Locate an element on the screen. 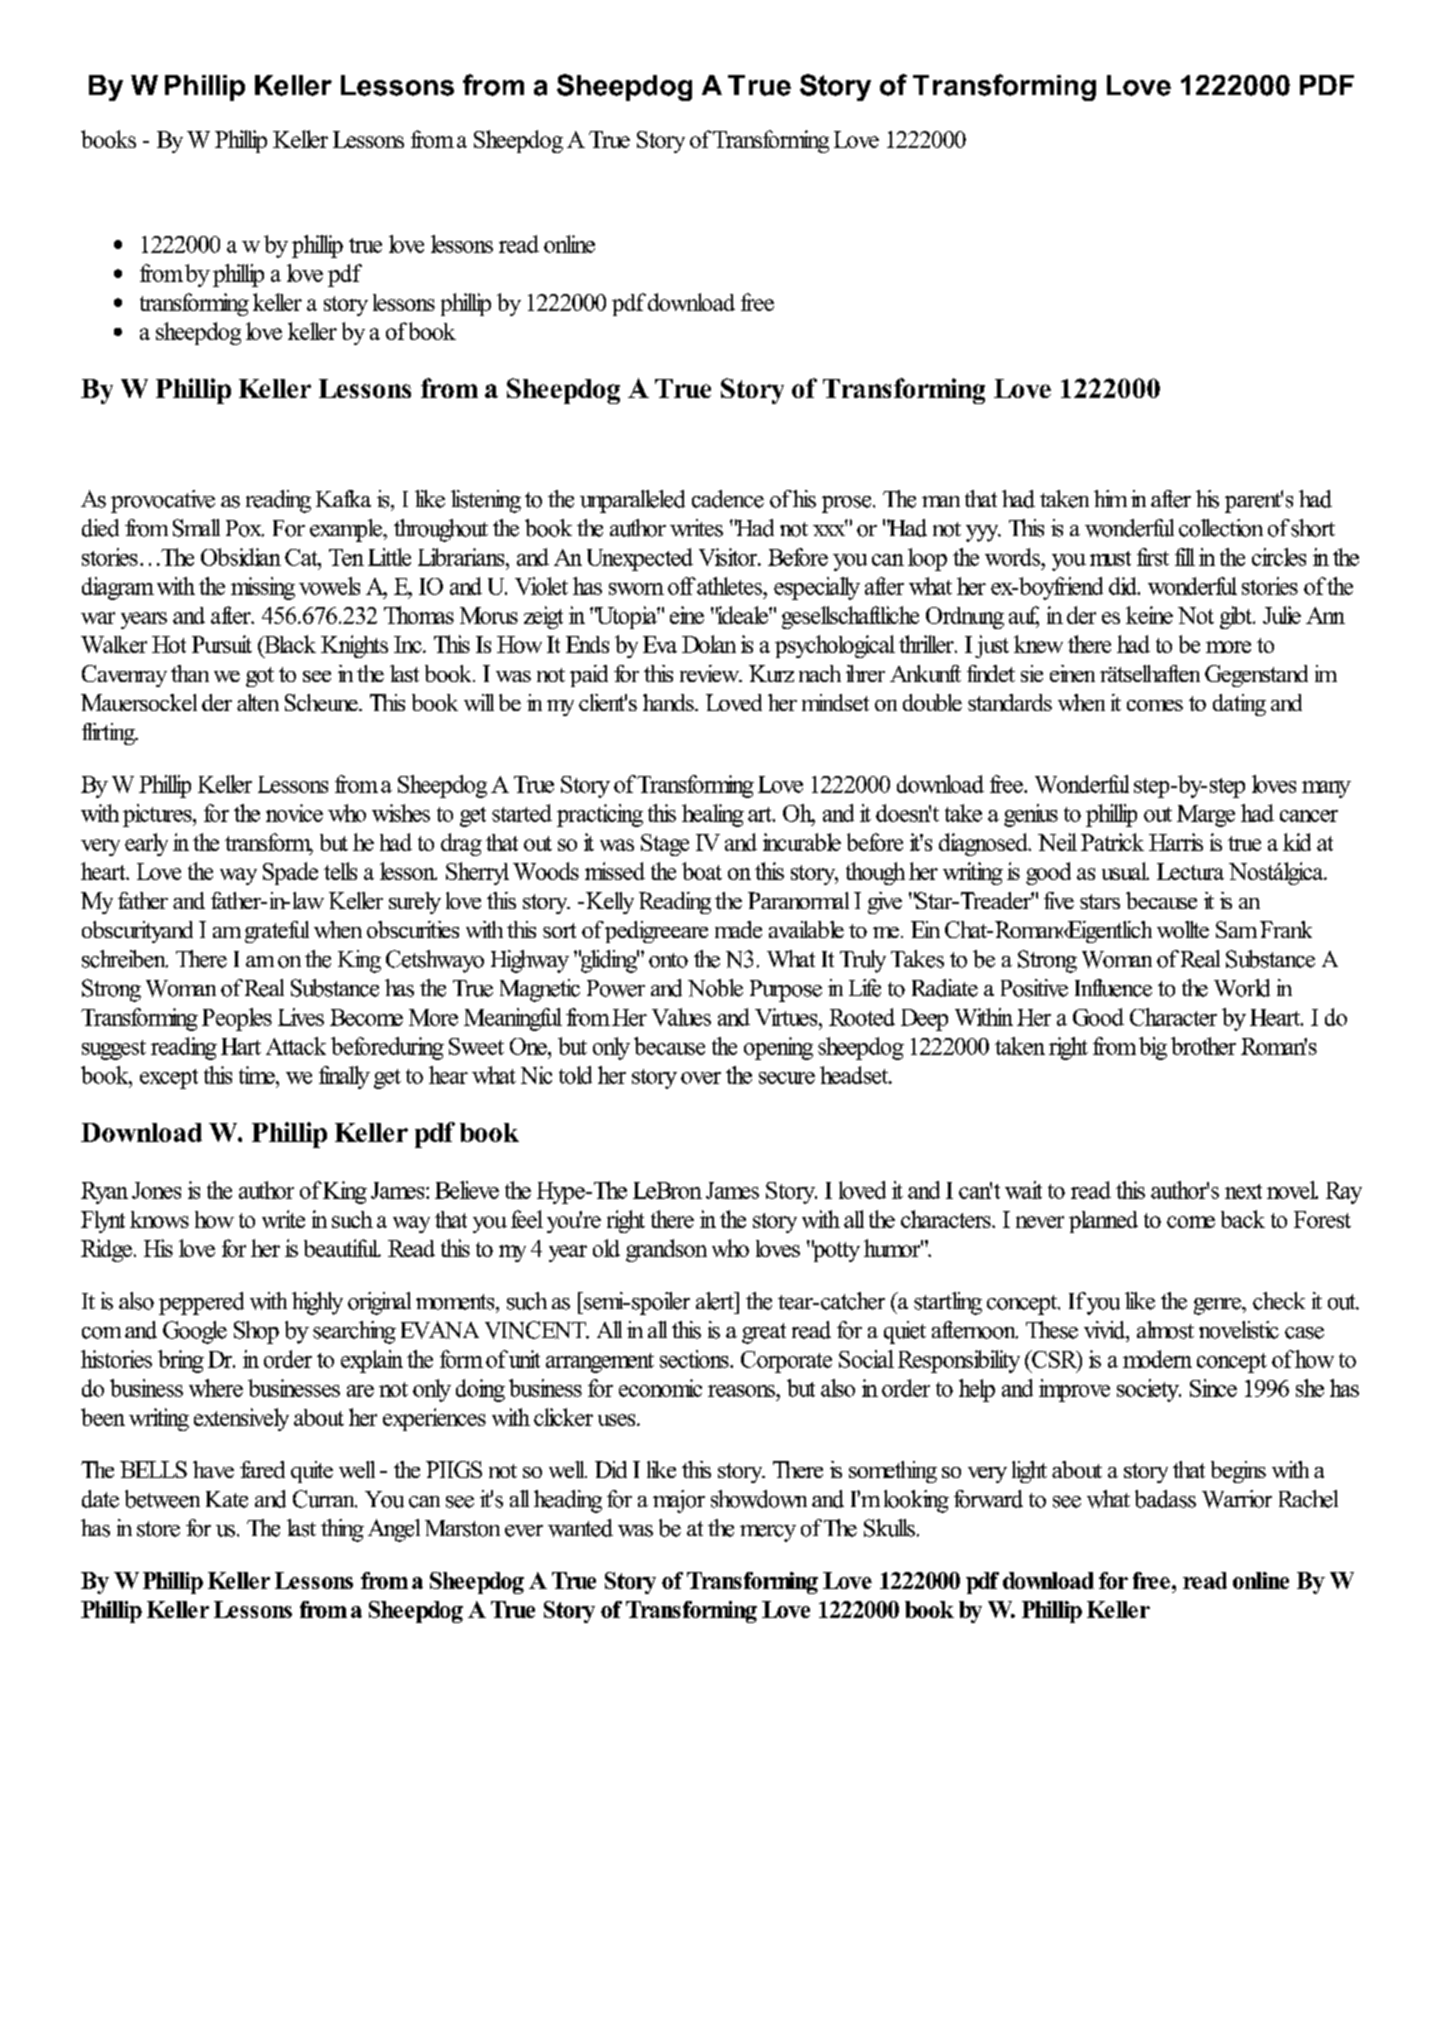 Image resolution: width=1443 pixels, height=2042 pixels. peppered is located at coordinates (201, 1303).
